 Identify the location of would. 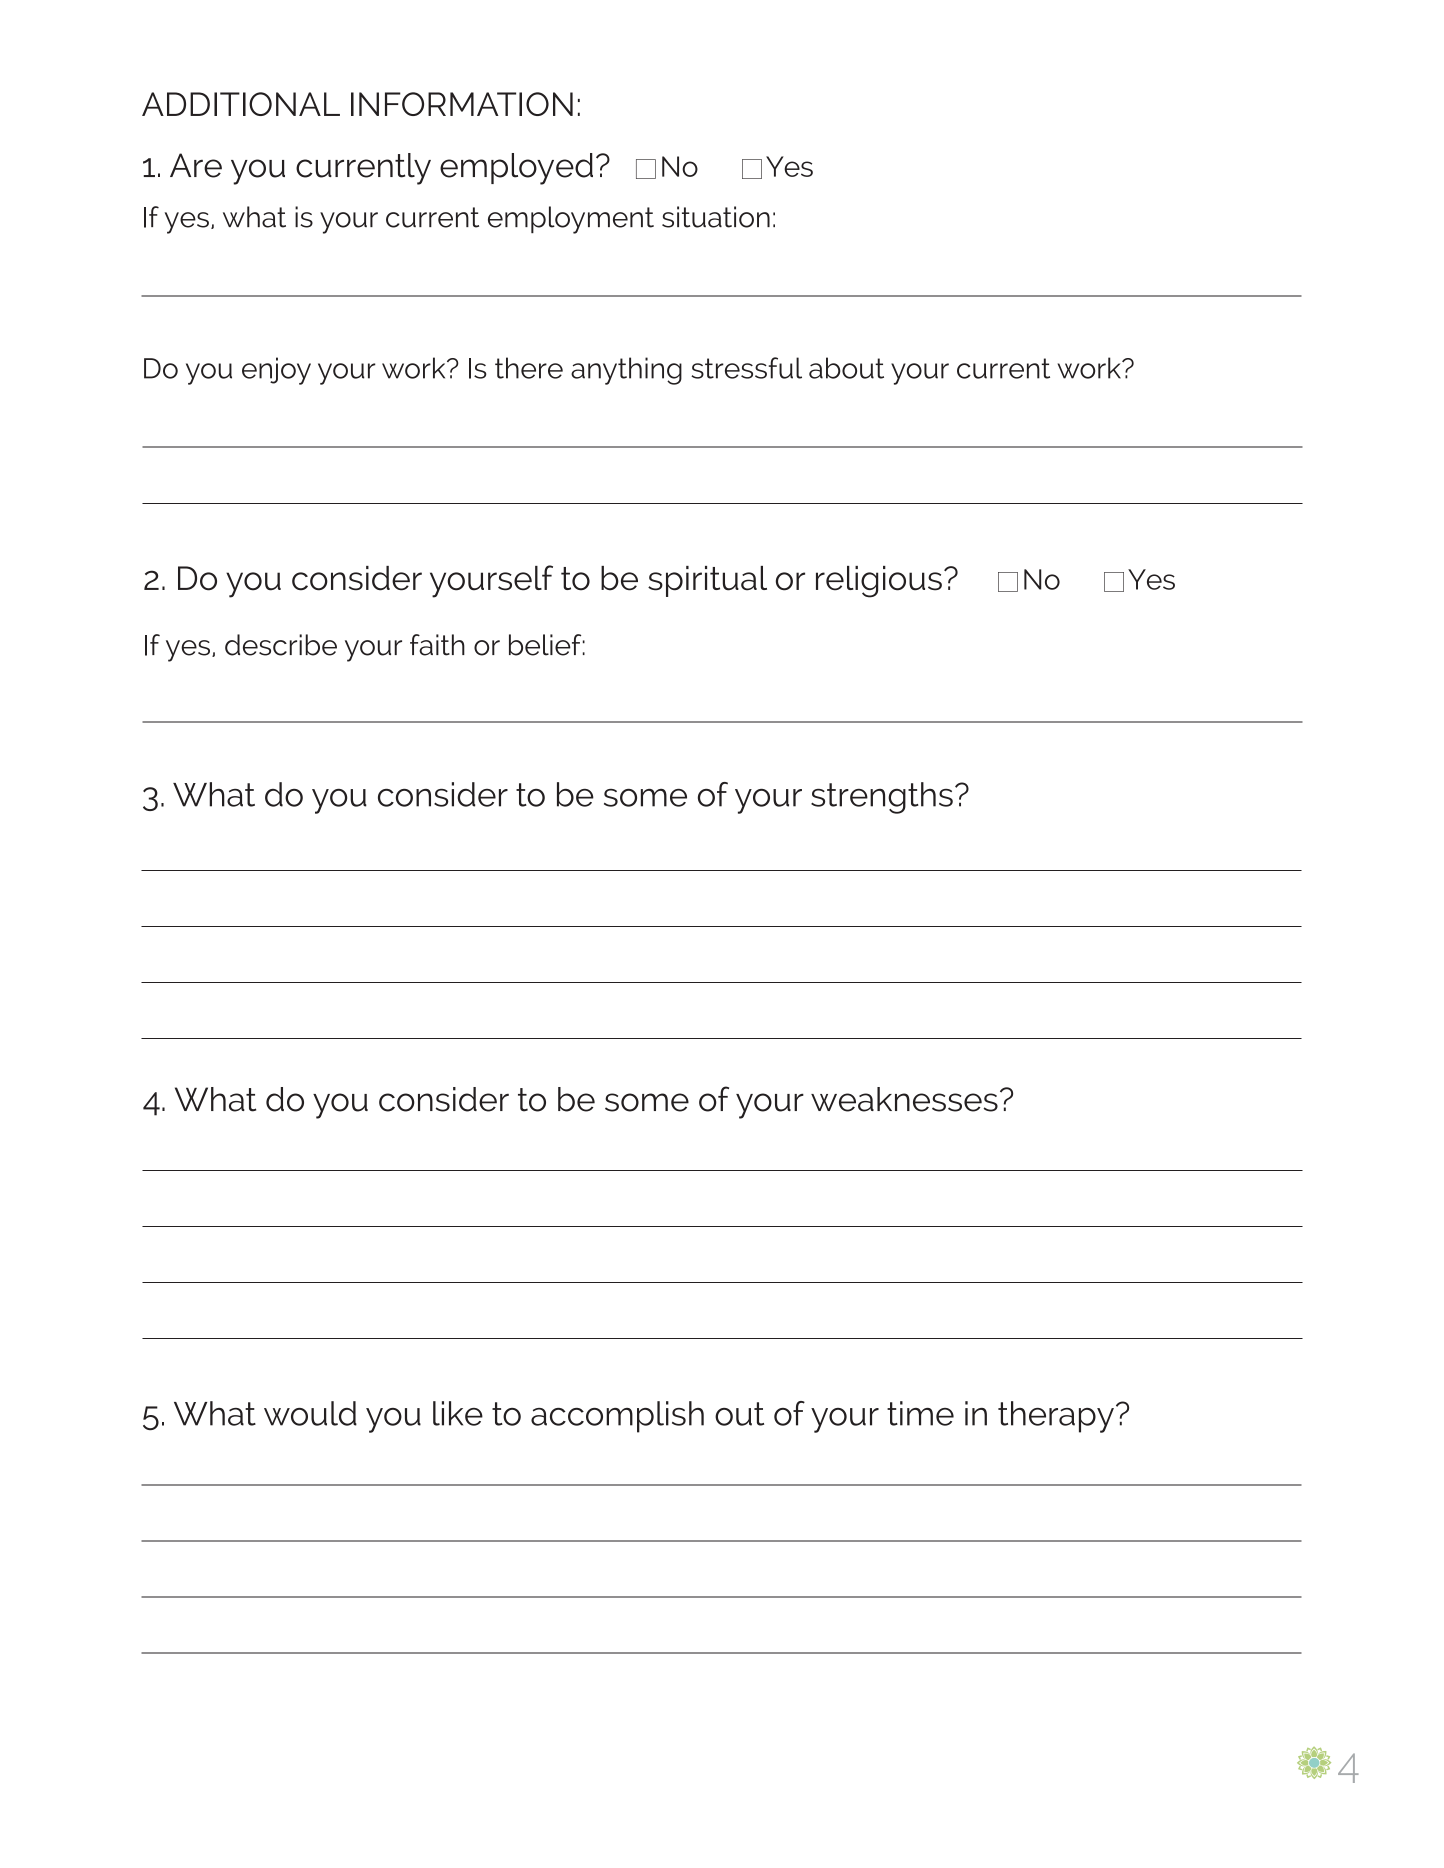
(310, 1413).
